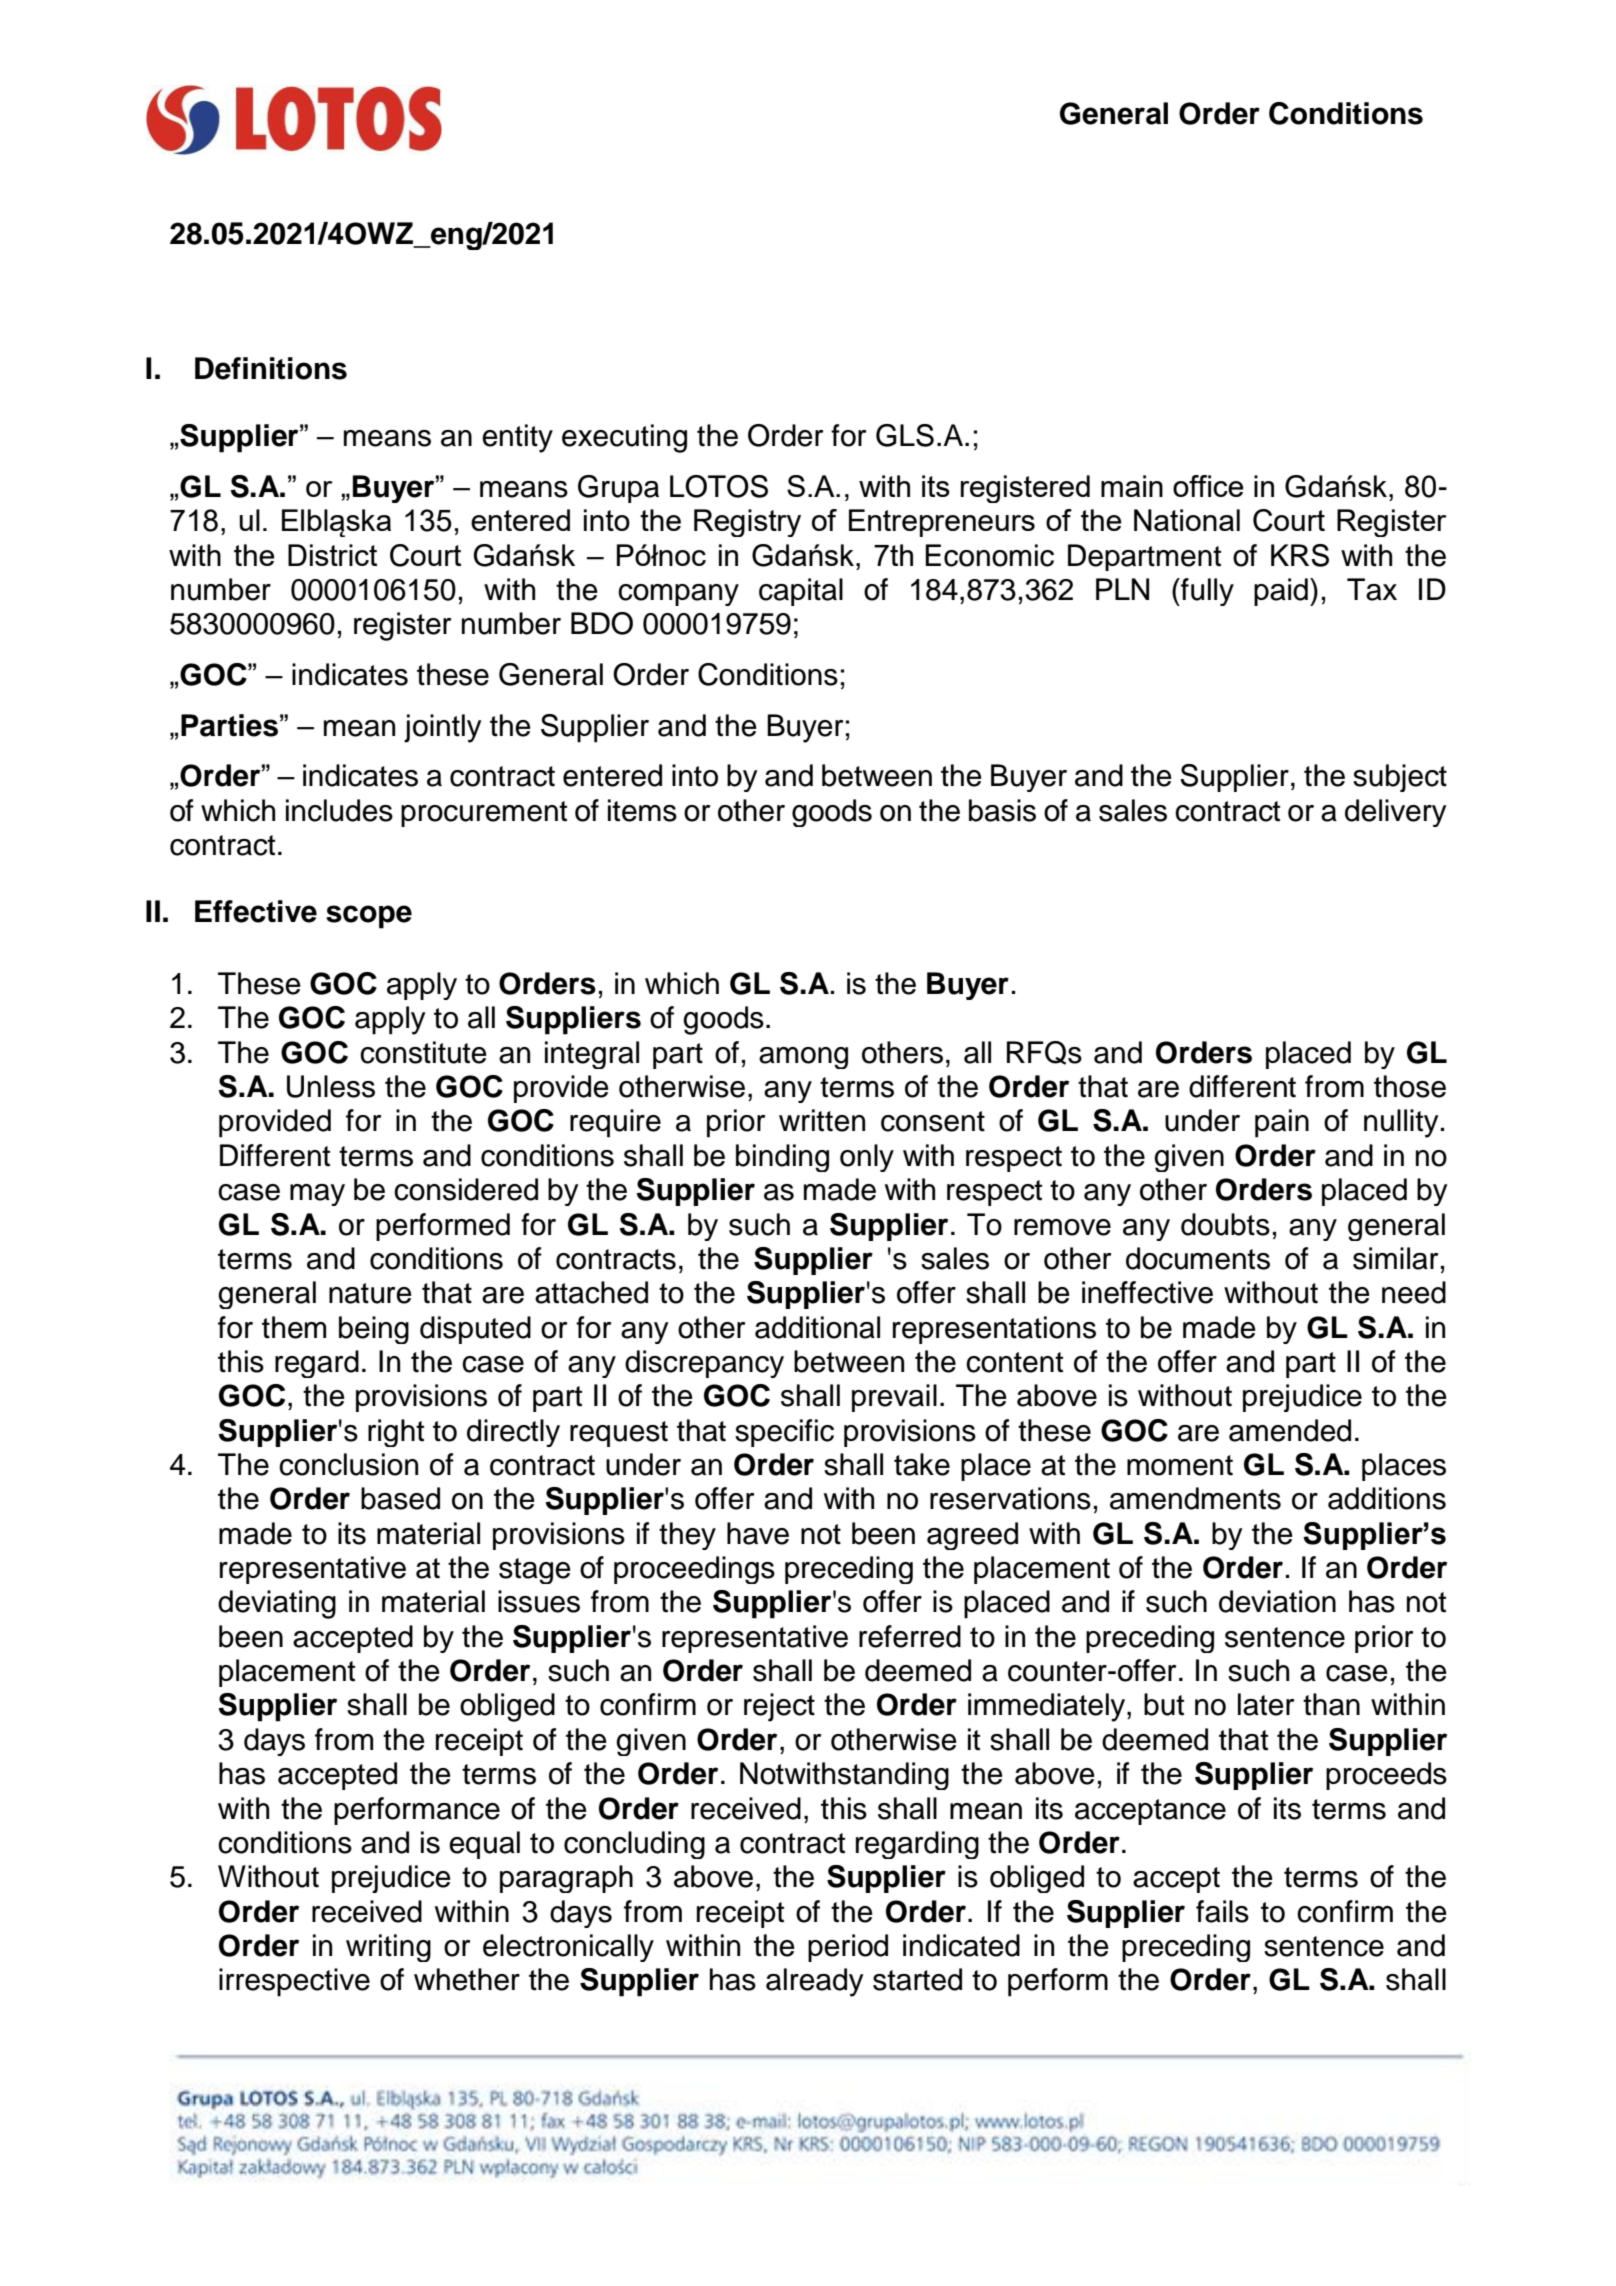 This document has height=2286, width=1616. Describe the element at coordinates (388, 1948) in the document. I see `writing` at that location.
